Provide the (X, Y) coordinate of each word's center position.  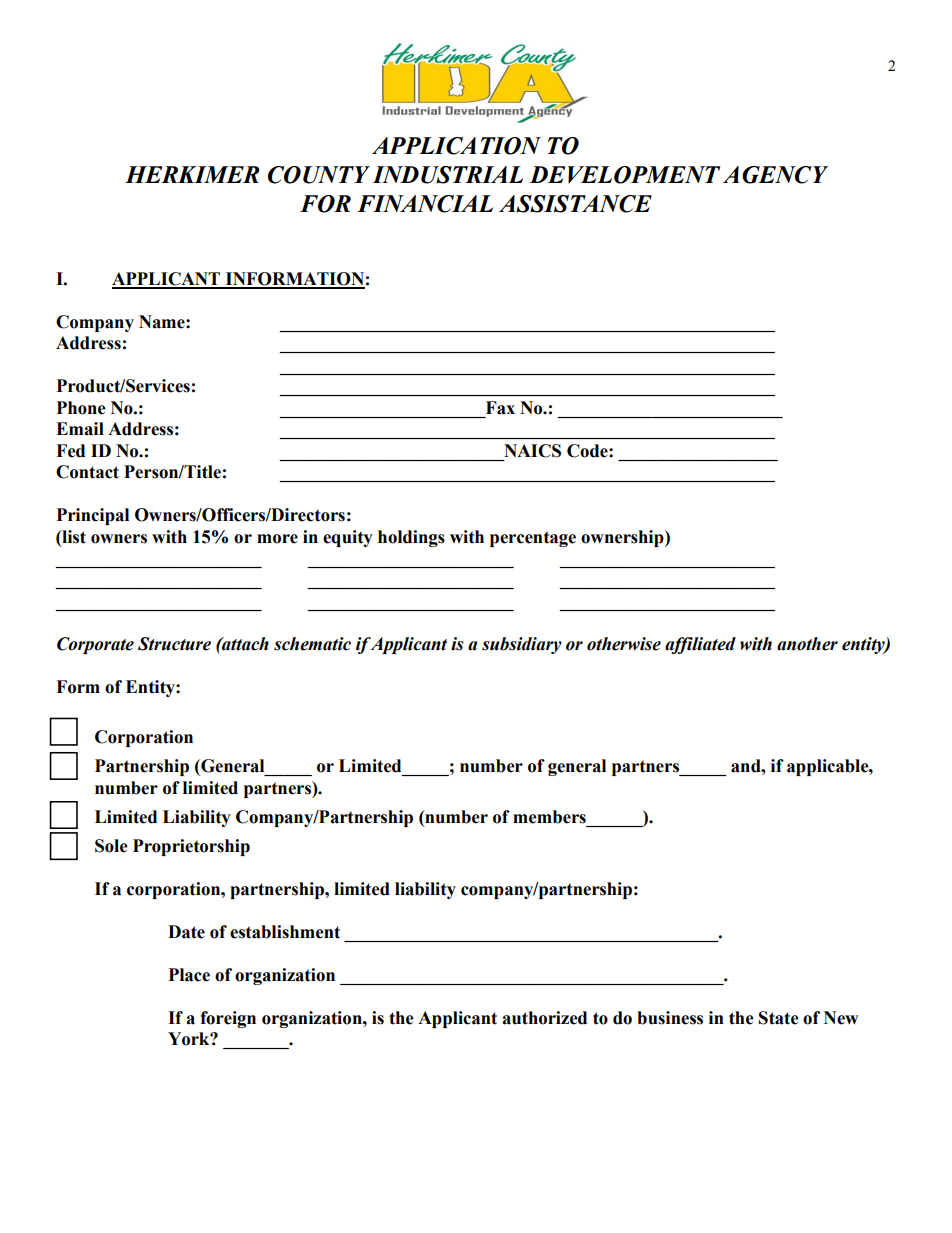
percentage (533, 539)
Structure (174, 644)
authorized (544, 1018)
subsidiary (522, 645)
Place (189, 975)
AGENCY (775, 175)
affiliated (700, 645)
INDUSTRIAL (447, 175)
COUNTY (319, 175)
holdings (411, 538)
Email (80, 429)
